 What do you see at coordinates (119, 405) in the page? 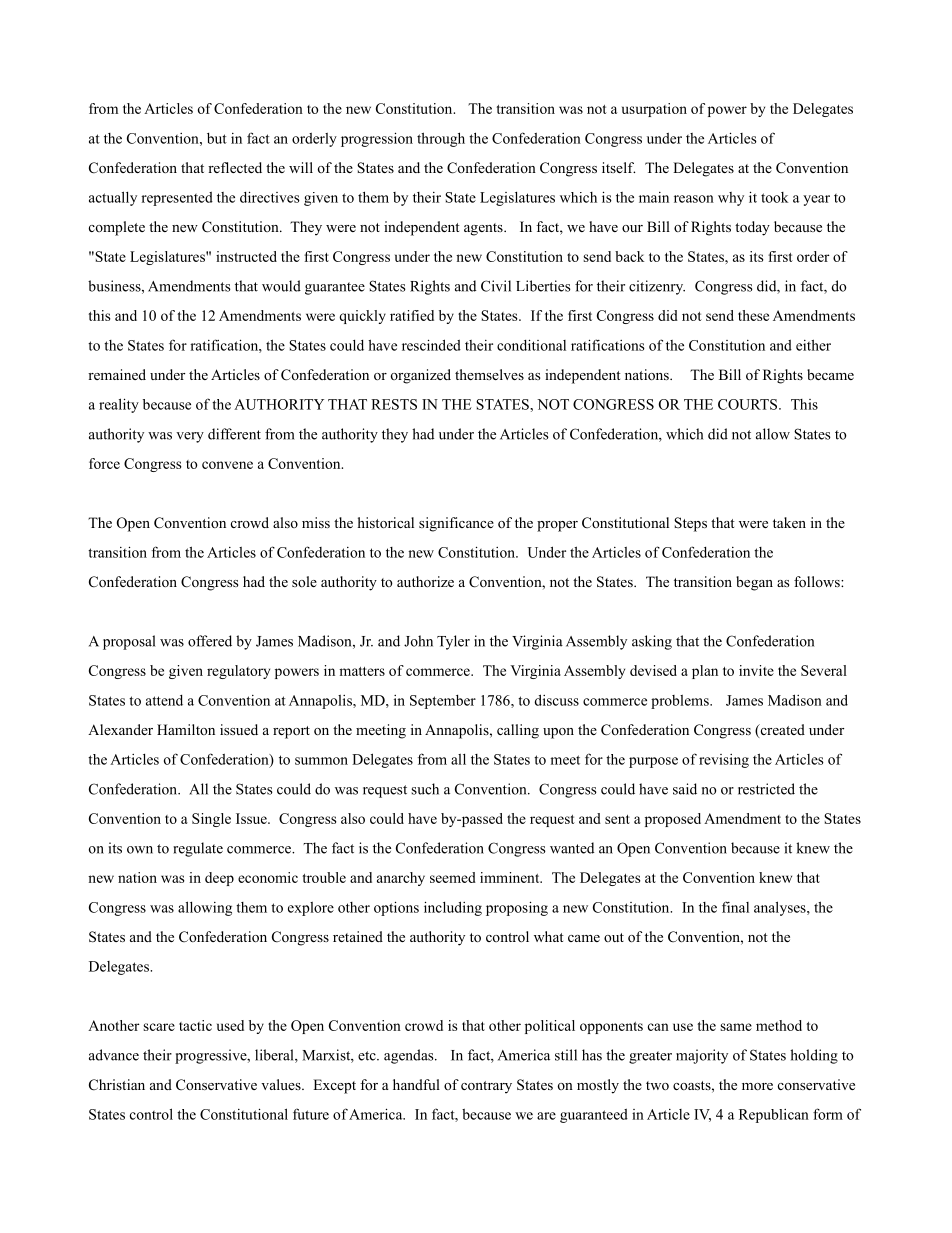
I see `reality` at bounding box center [119, 405].
